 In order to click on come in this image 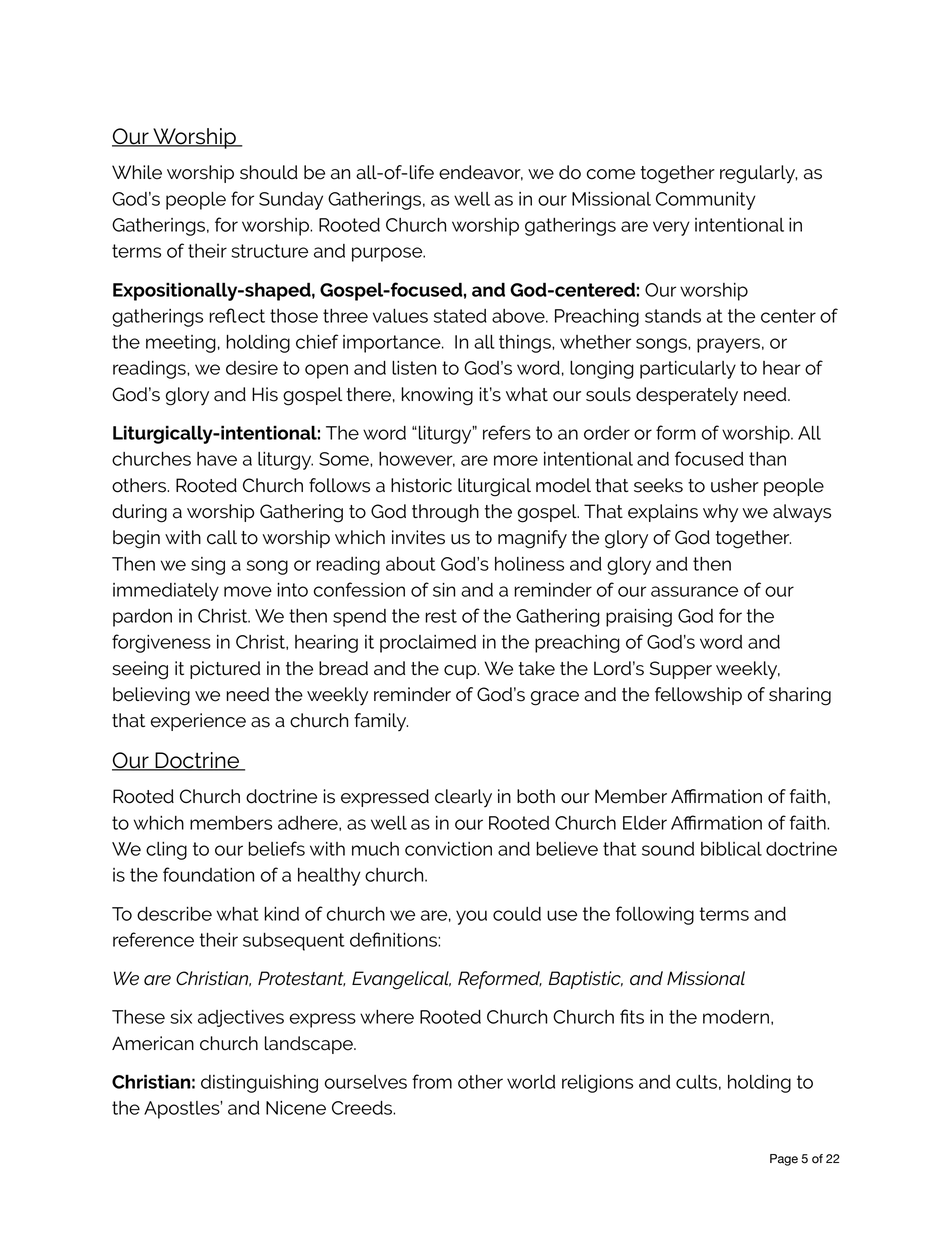, I will do `click(611, 174)`.
